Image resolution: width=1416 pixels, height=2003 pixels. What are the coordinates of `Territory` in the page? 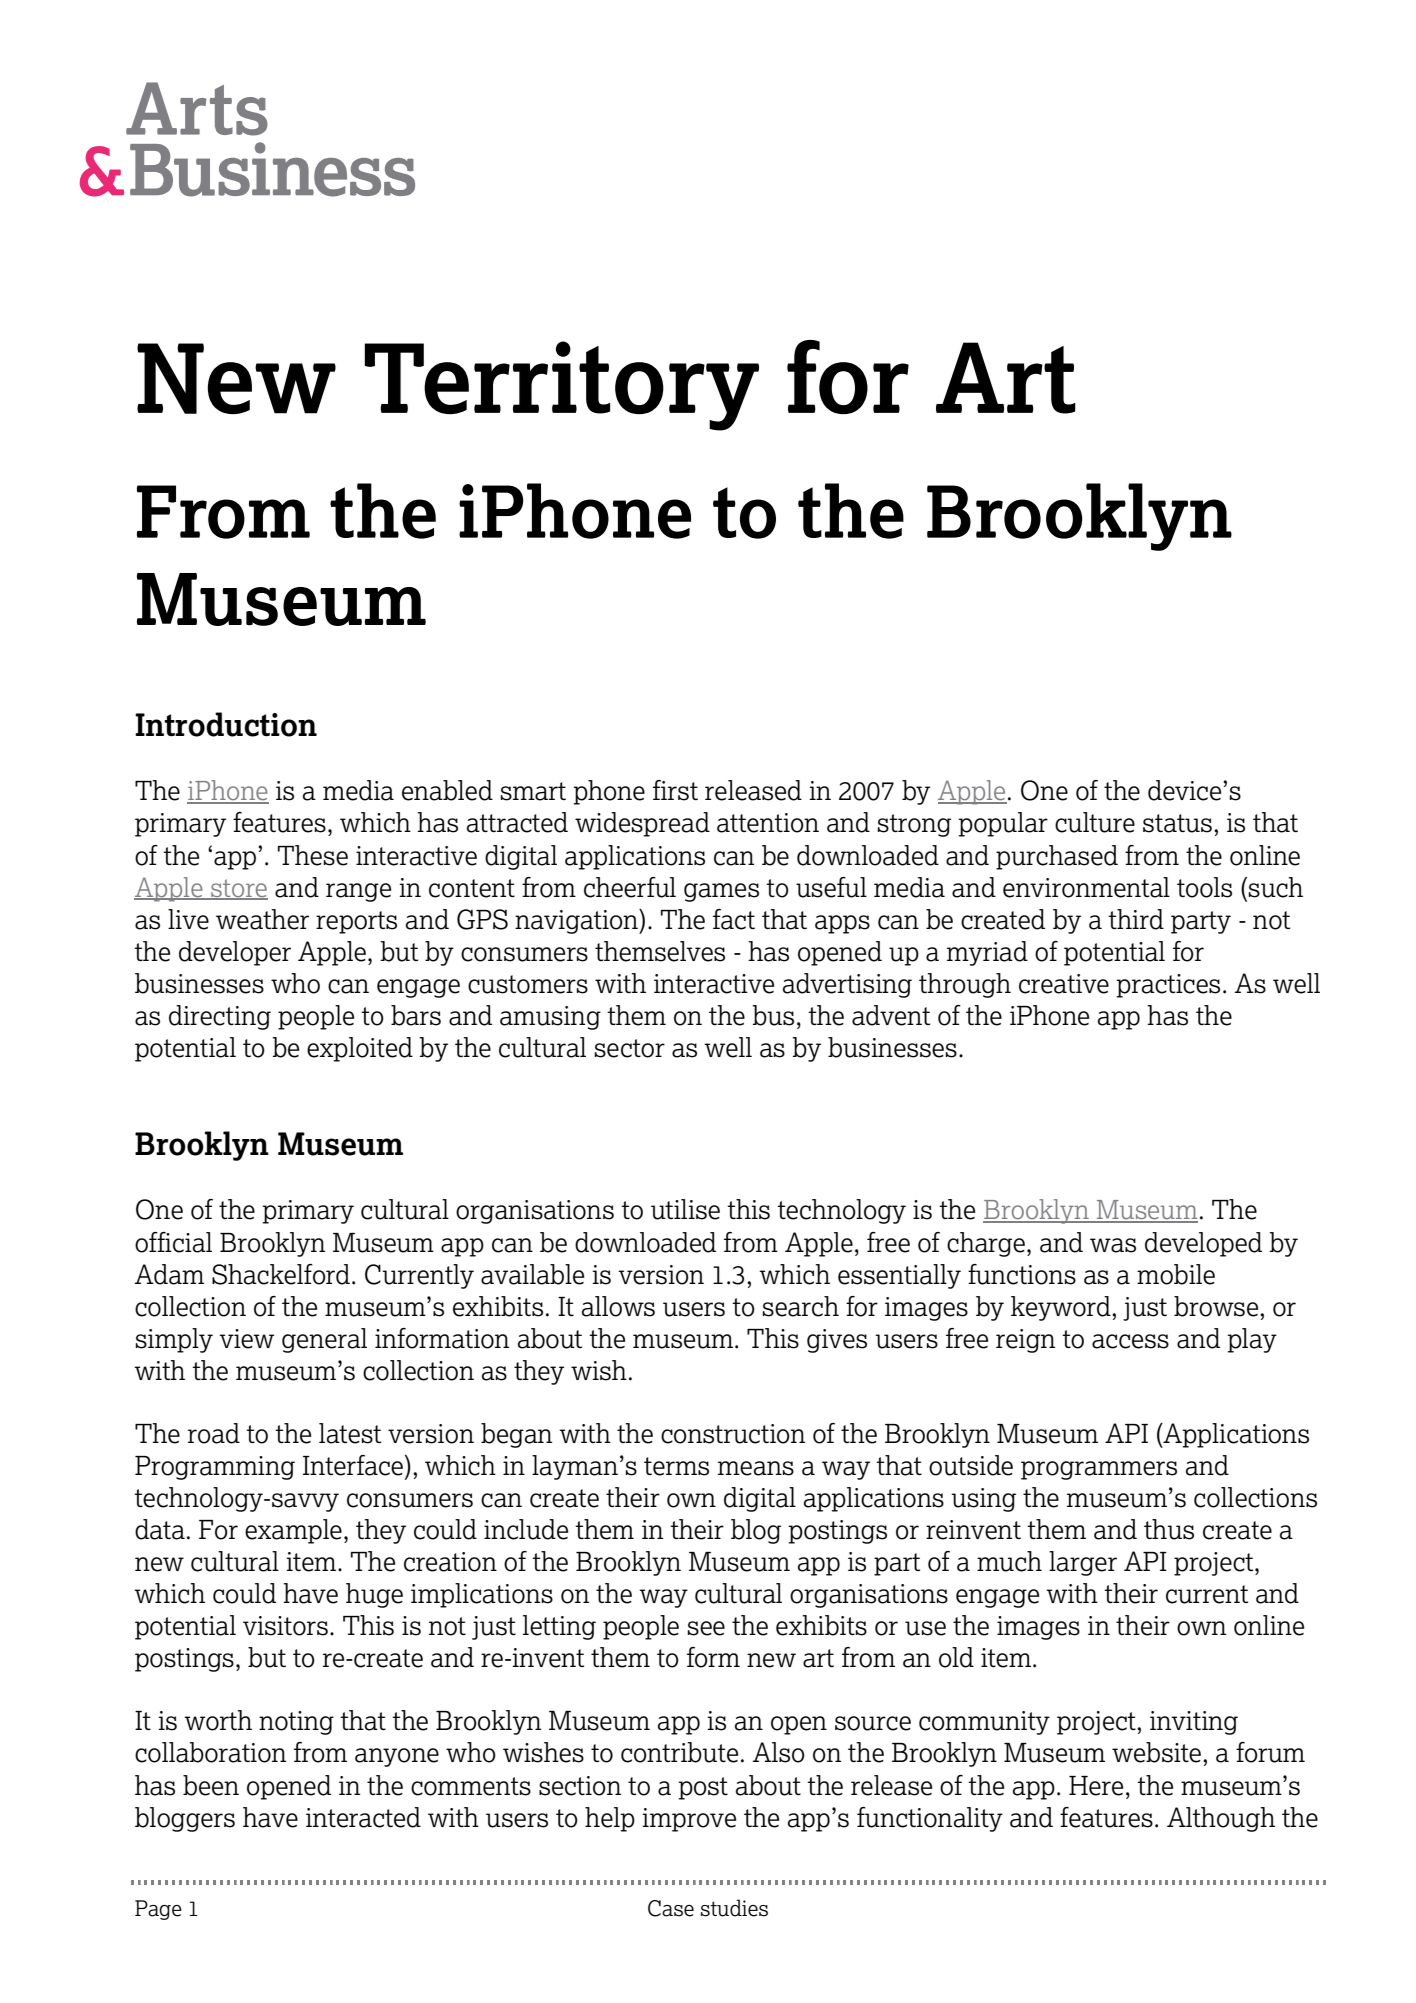 It's located at (562, 386).
